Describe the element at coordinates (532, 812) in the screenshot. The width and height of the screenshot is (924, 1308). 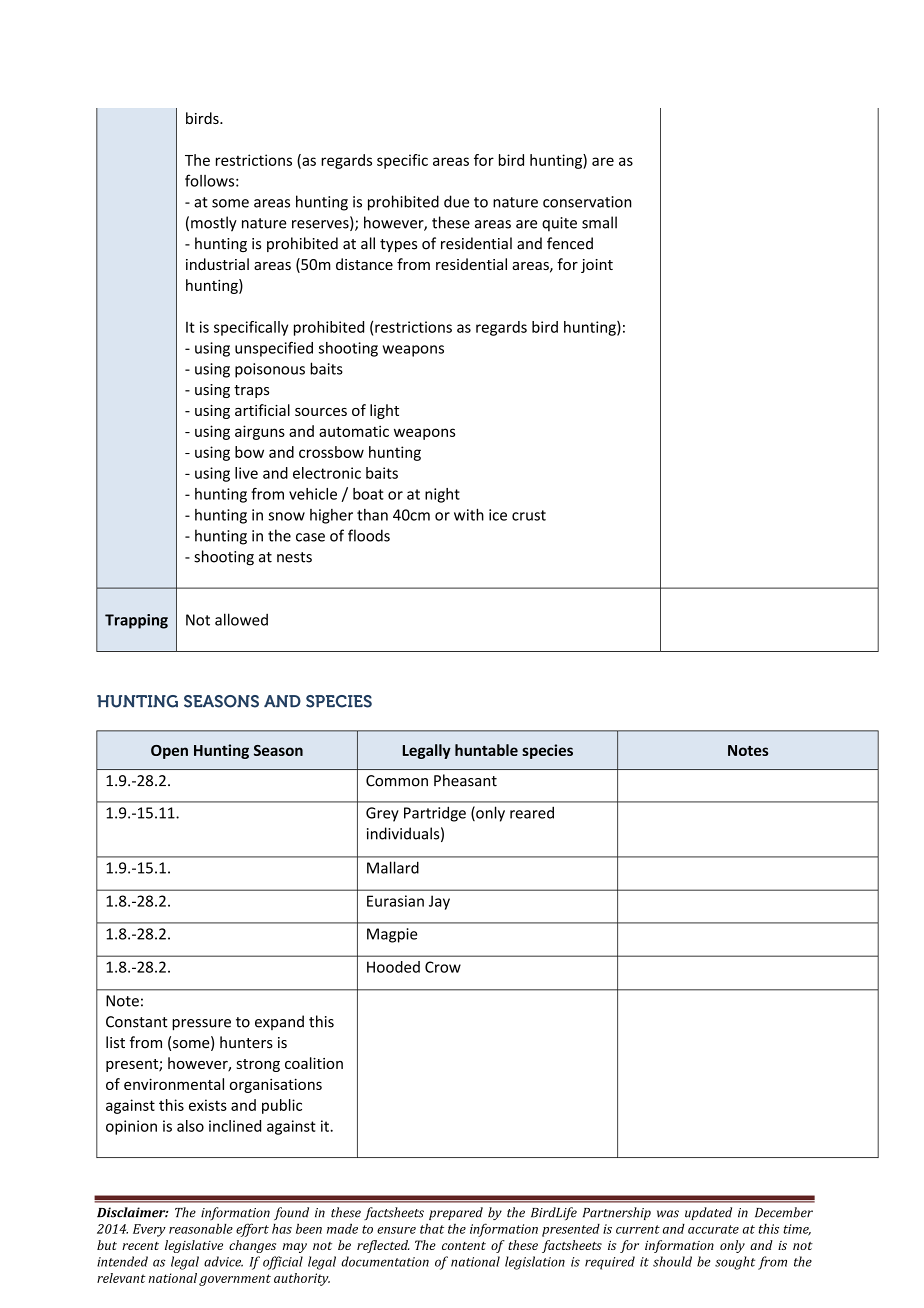
I see `reared` at that location.
